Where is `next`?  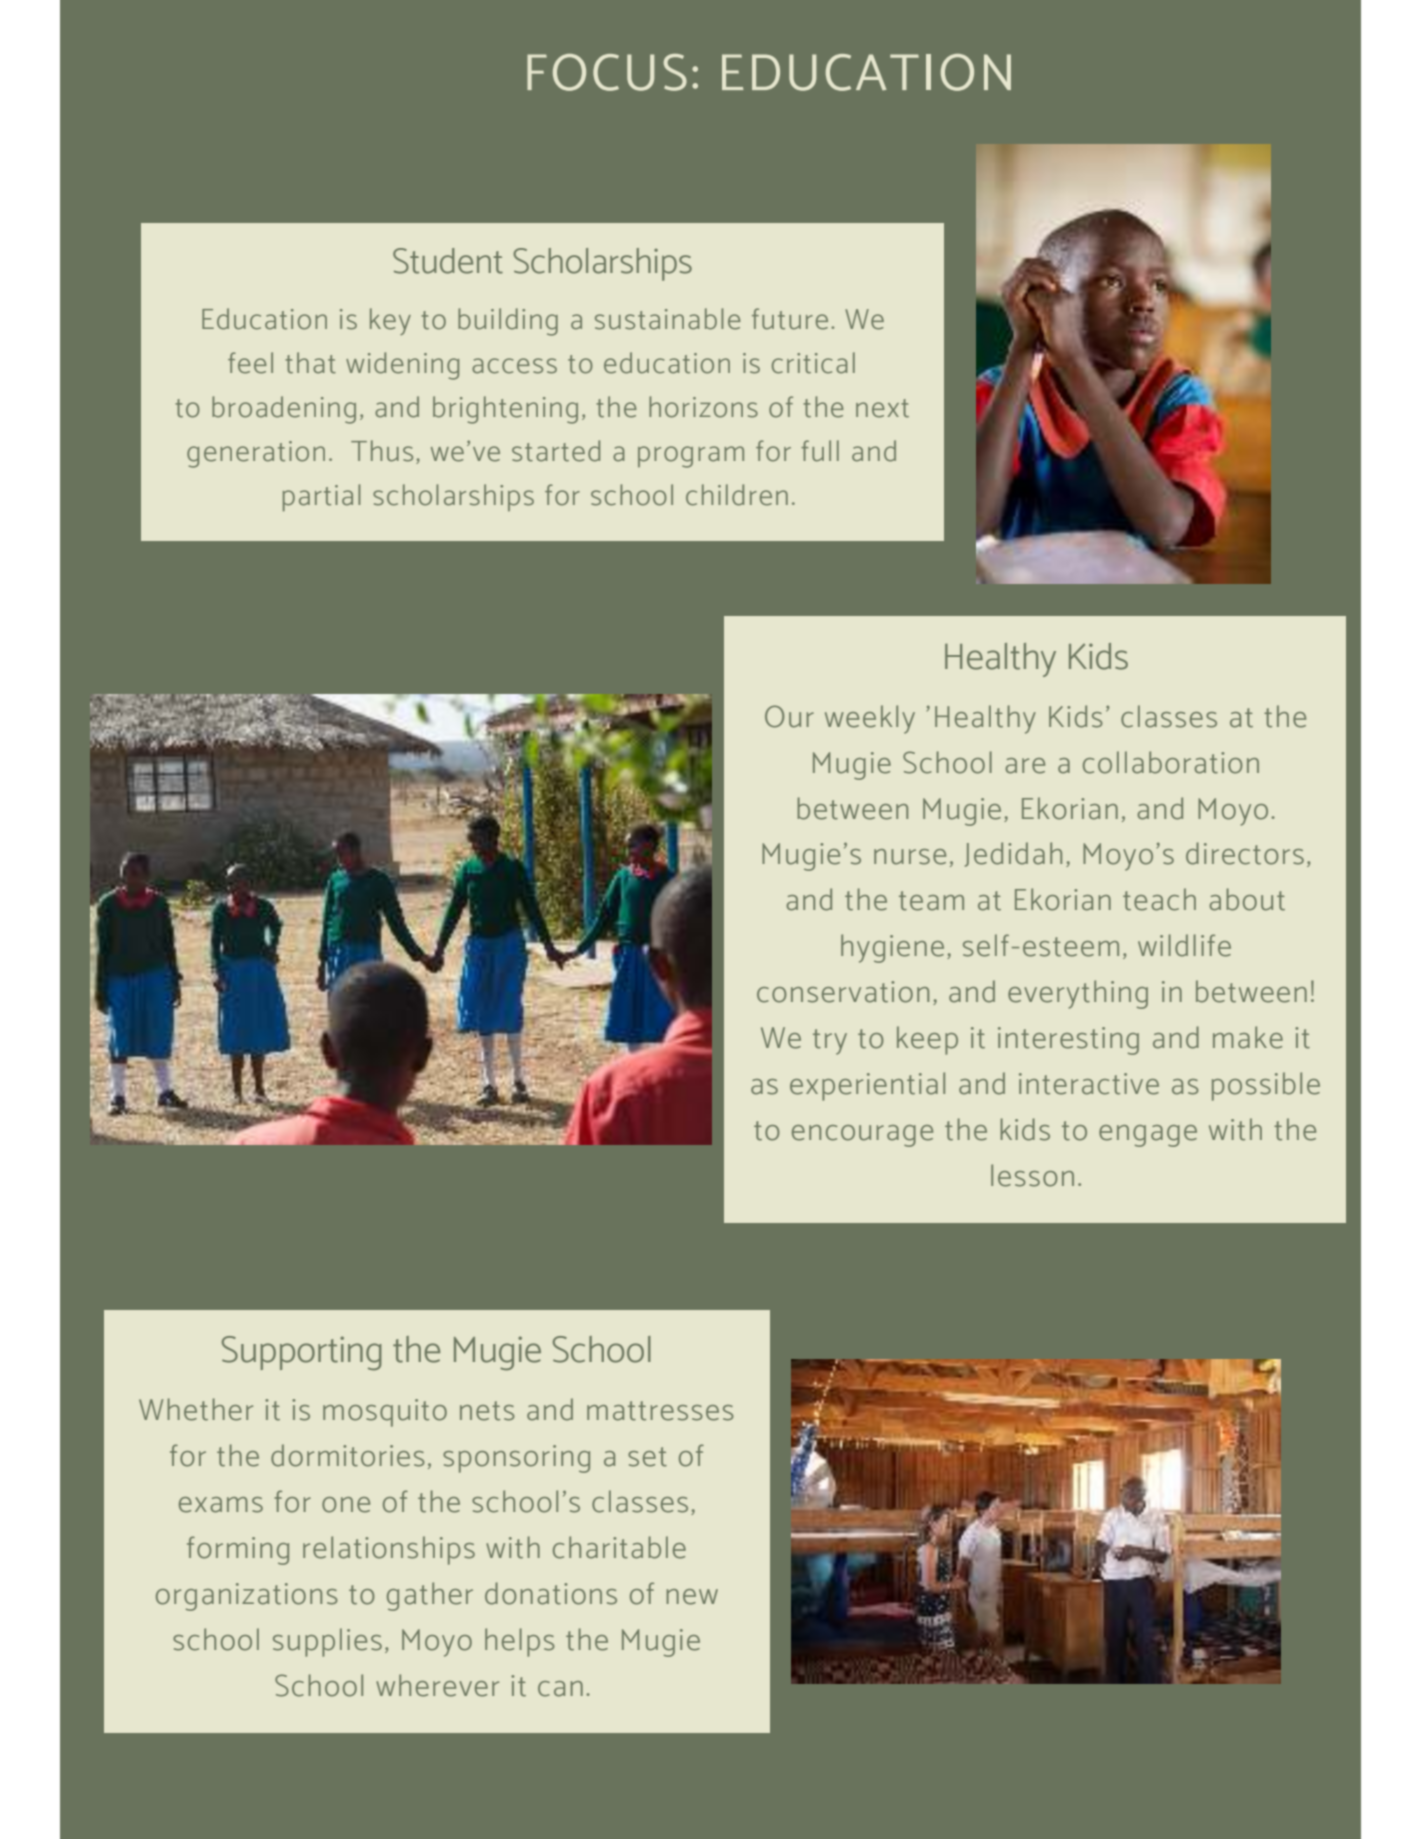 next is located at coordinates (882, 408).
